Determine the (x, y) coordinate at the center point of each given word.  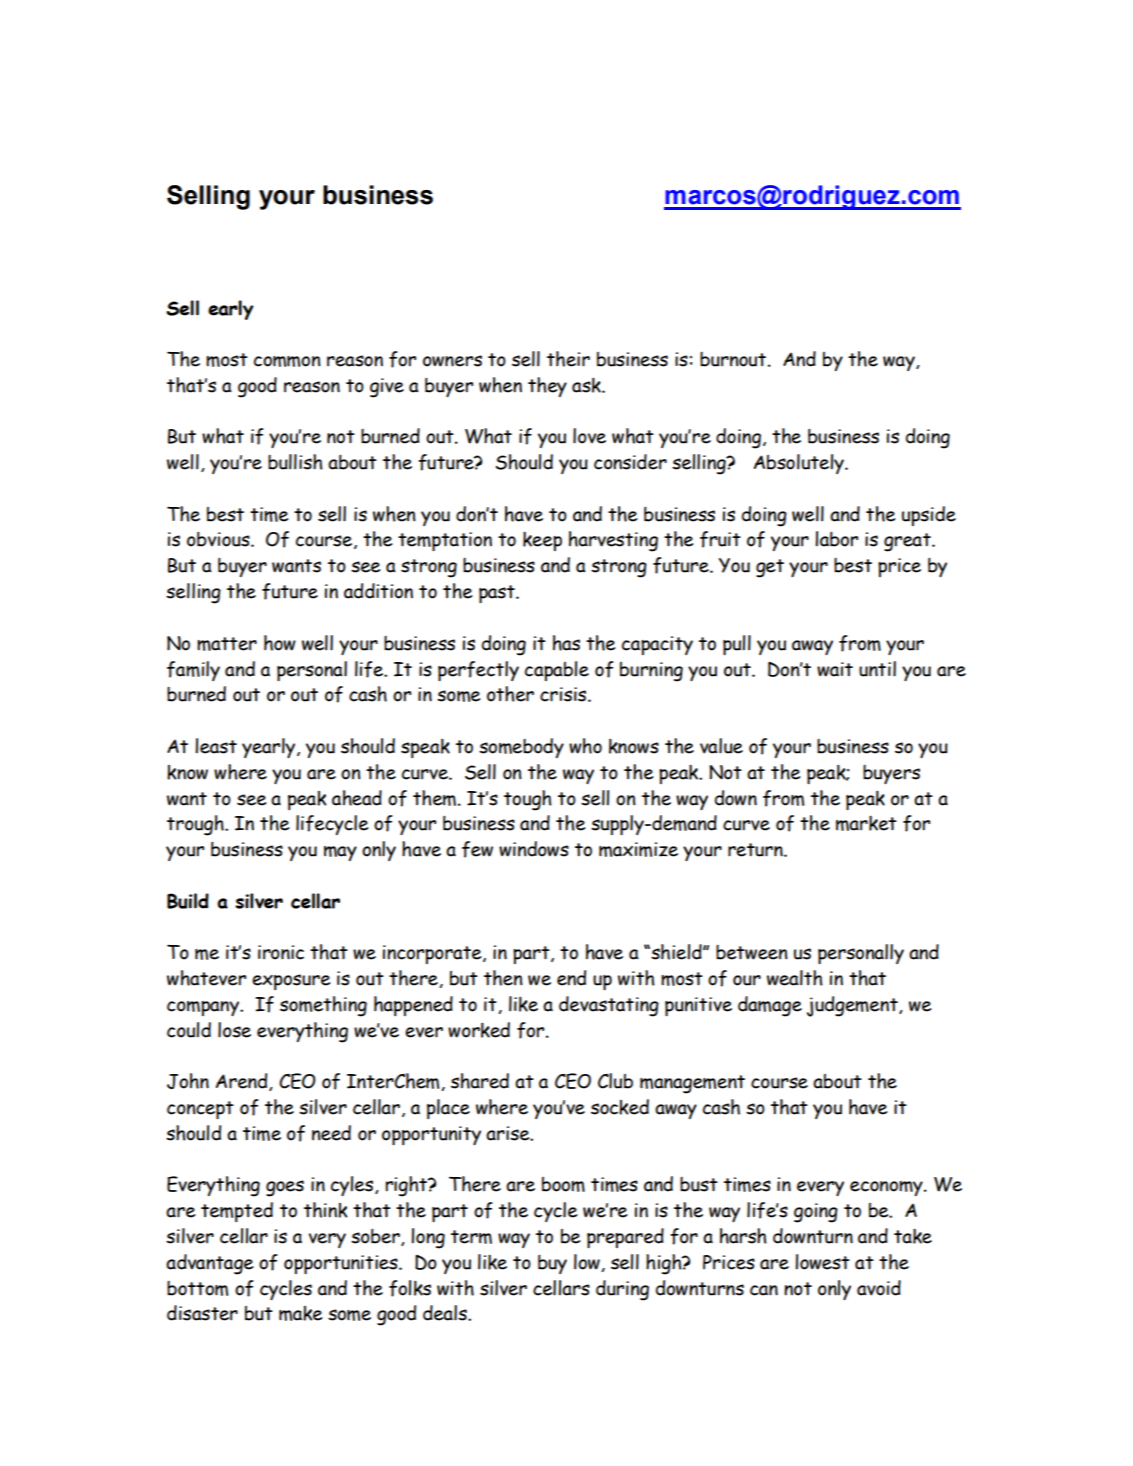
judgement (853, 1006)
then (503, 978)
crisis (564, 694)
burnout (734, 359)
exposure (291, 982)
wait (835, 669)
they (547, 387)
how (280, 643)
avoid (879, 1288)
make (300, 1313)
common (287, 361)
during (622, 1290)
